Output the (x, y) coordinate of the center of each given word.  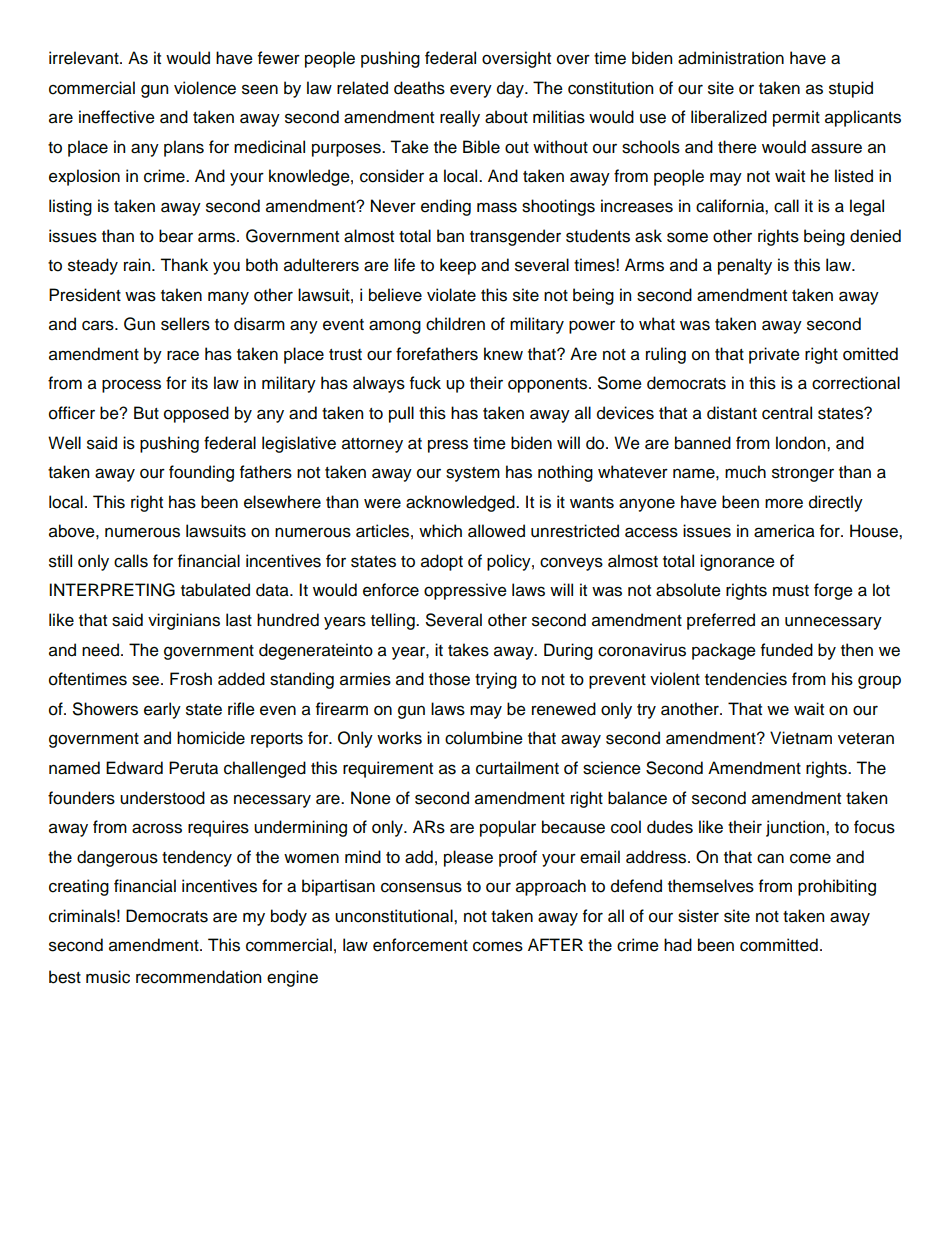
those (449, 679)
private (774, 355)
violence (205, 88)
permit (796, 118)
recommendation (198, 977)
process (131, 386)
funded (787, 650)
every (471, 91)
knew (503, 354)
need (100, 650)
